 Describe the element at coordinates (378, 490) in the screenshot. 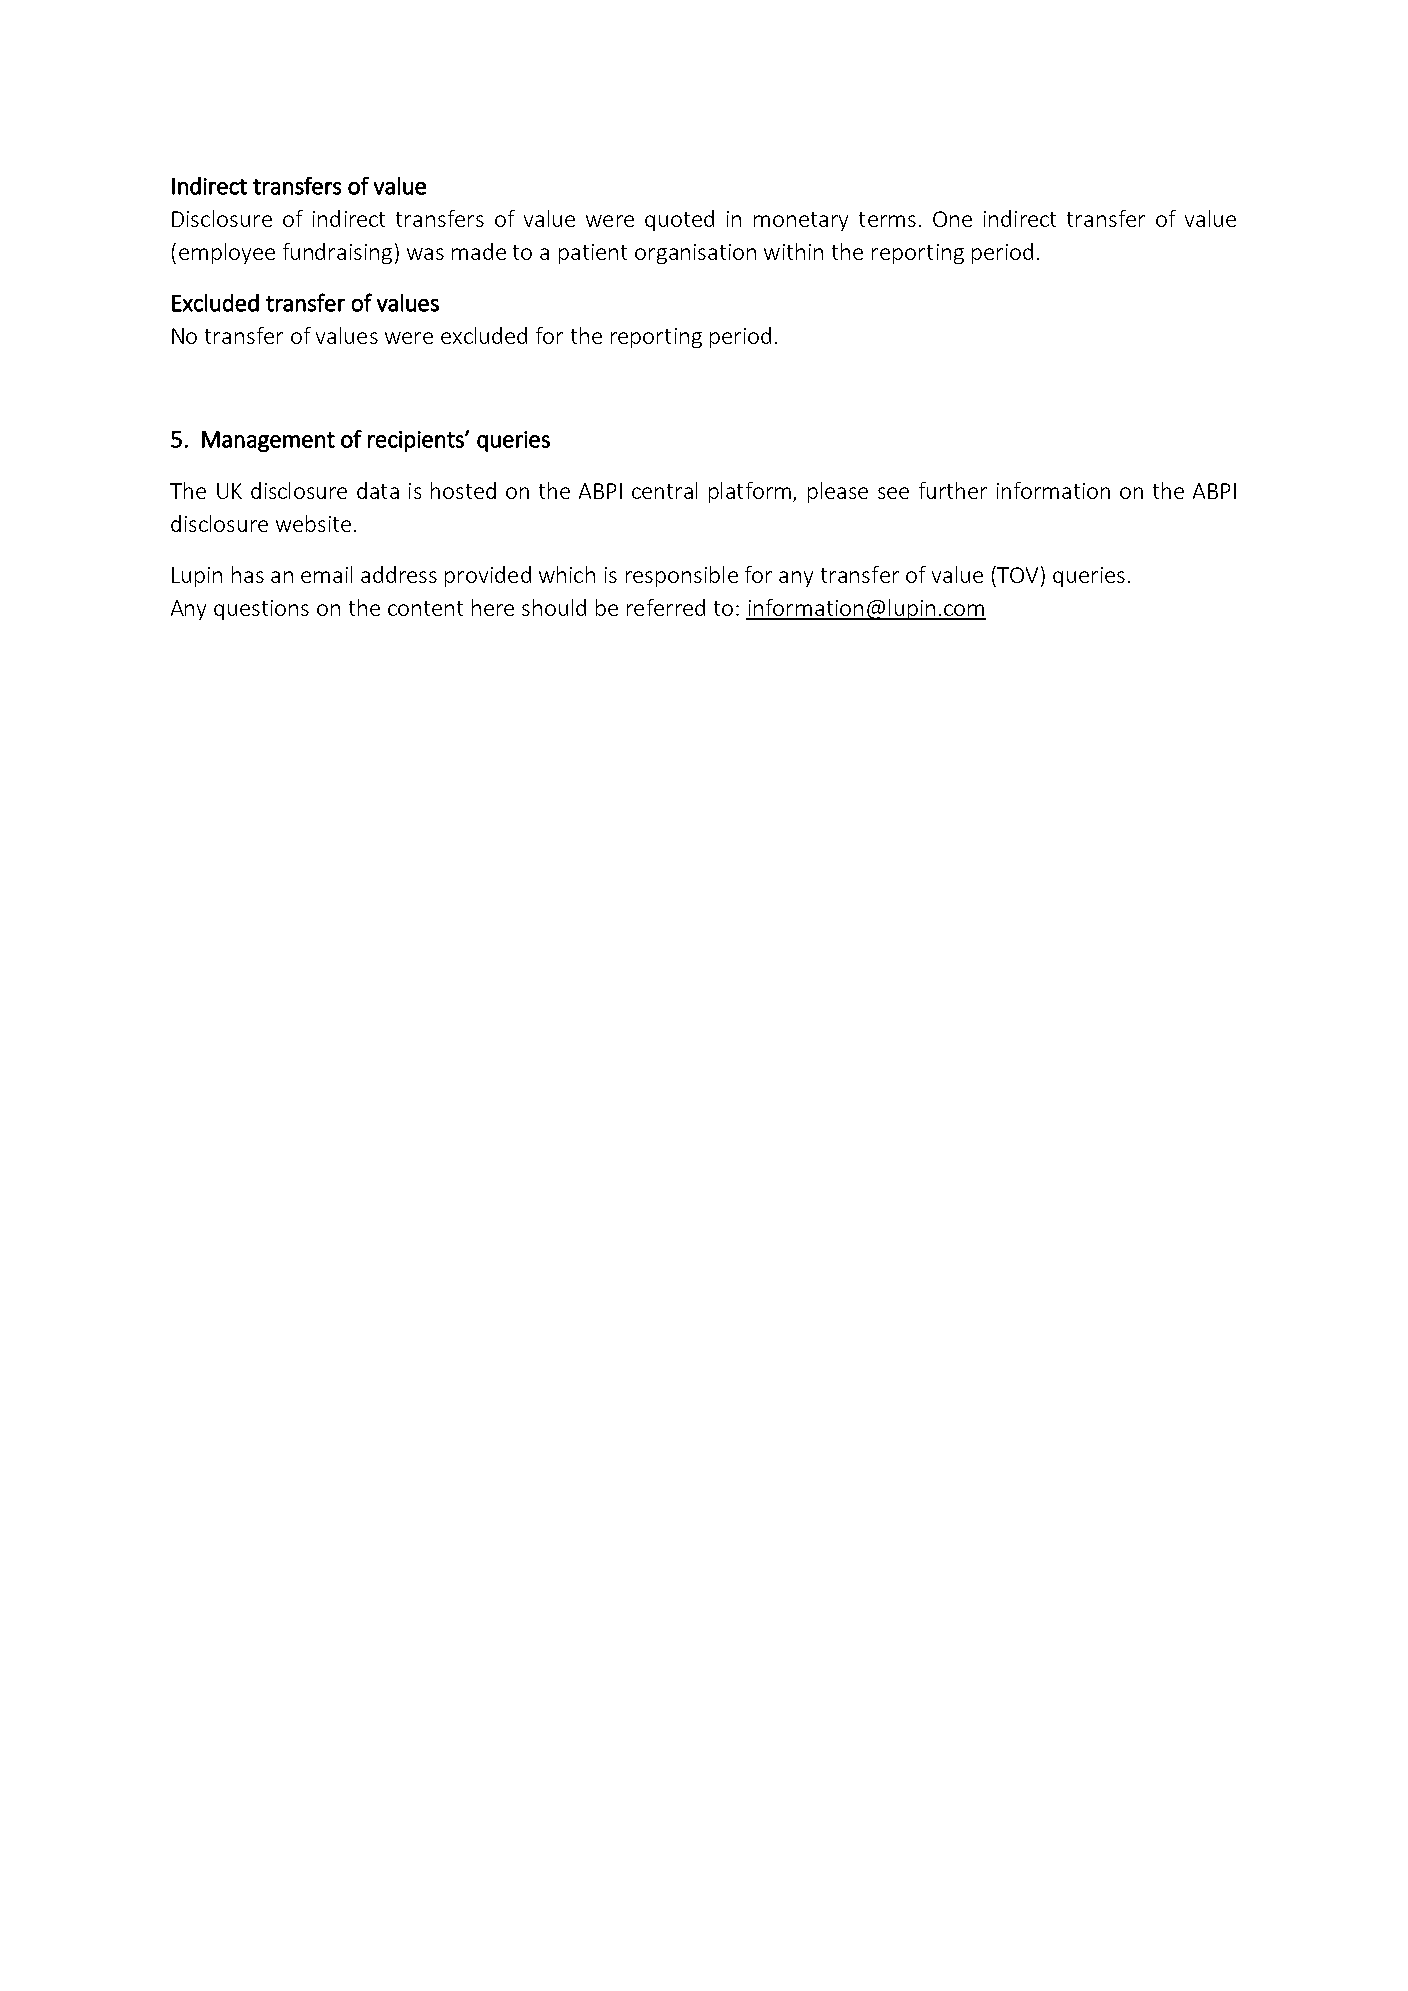

I see `data` at that location.
